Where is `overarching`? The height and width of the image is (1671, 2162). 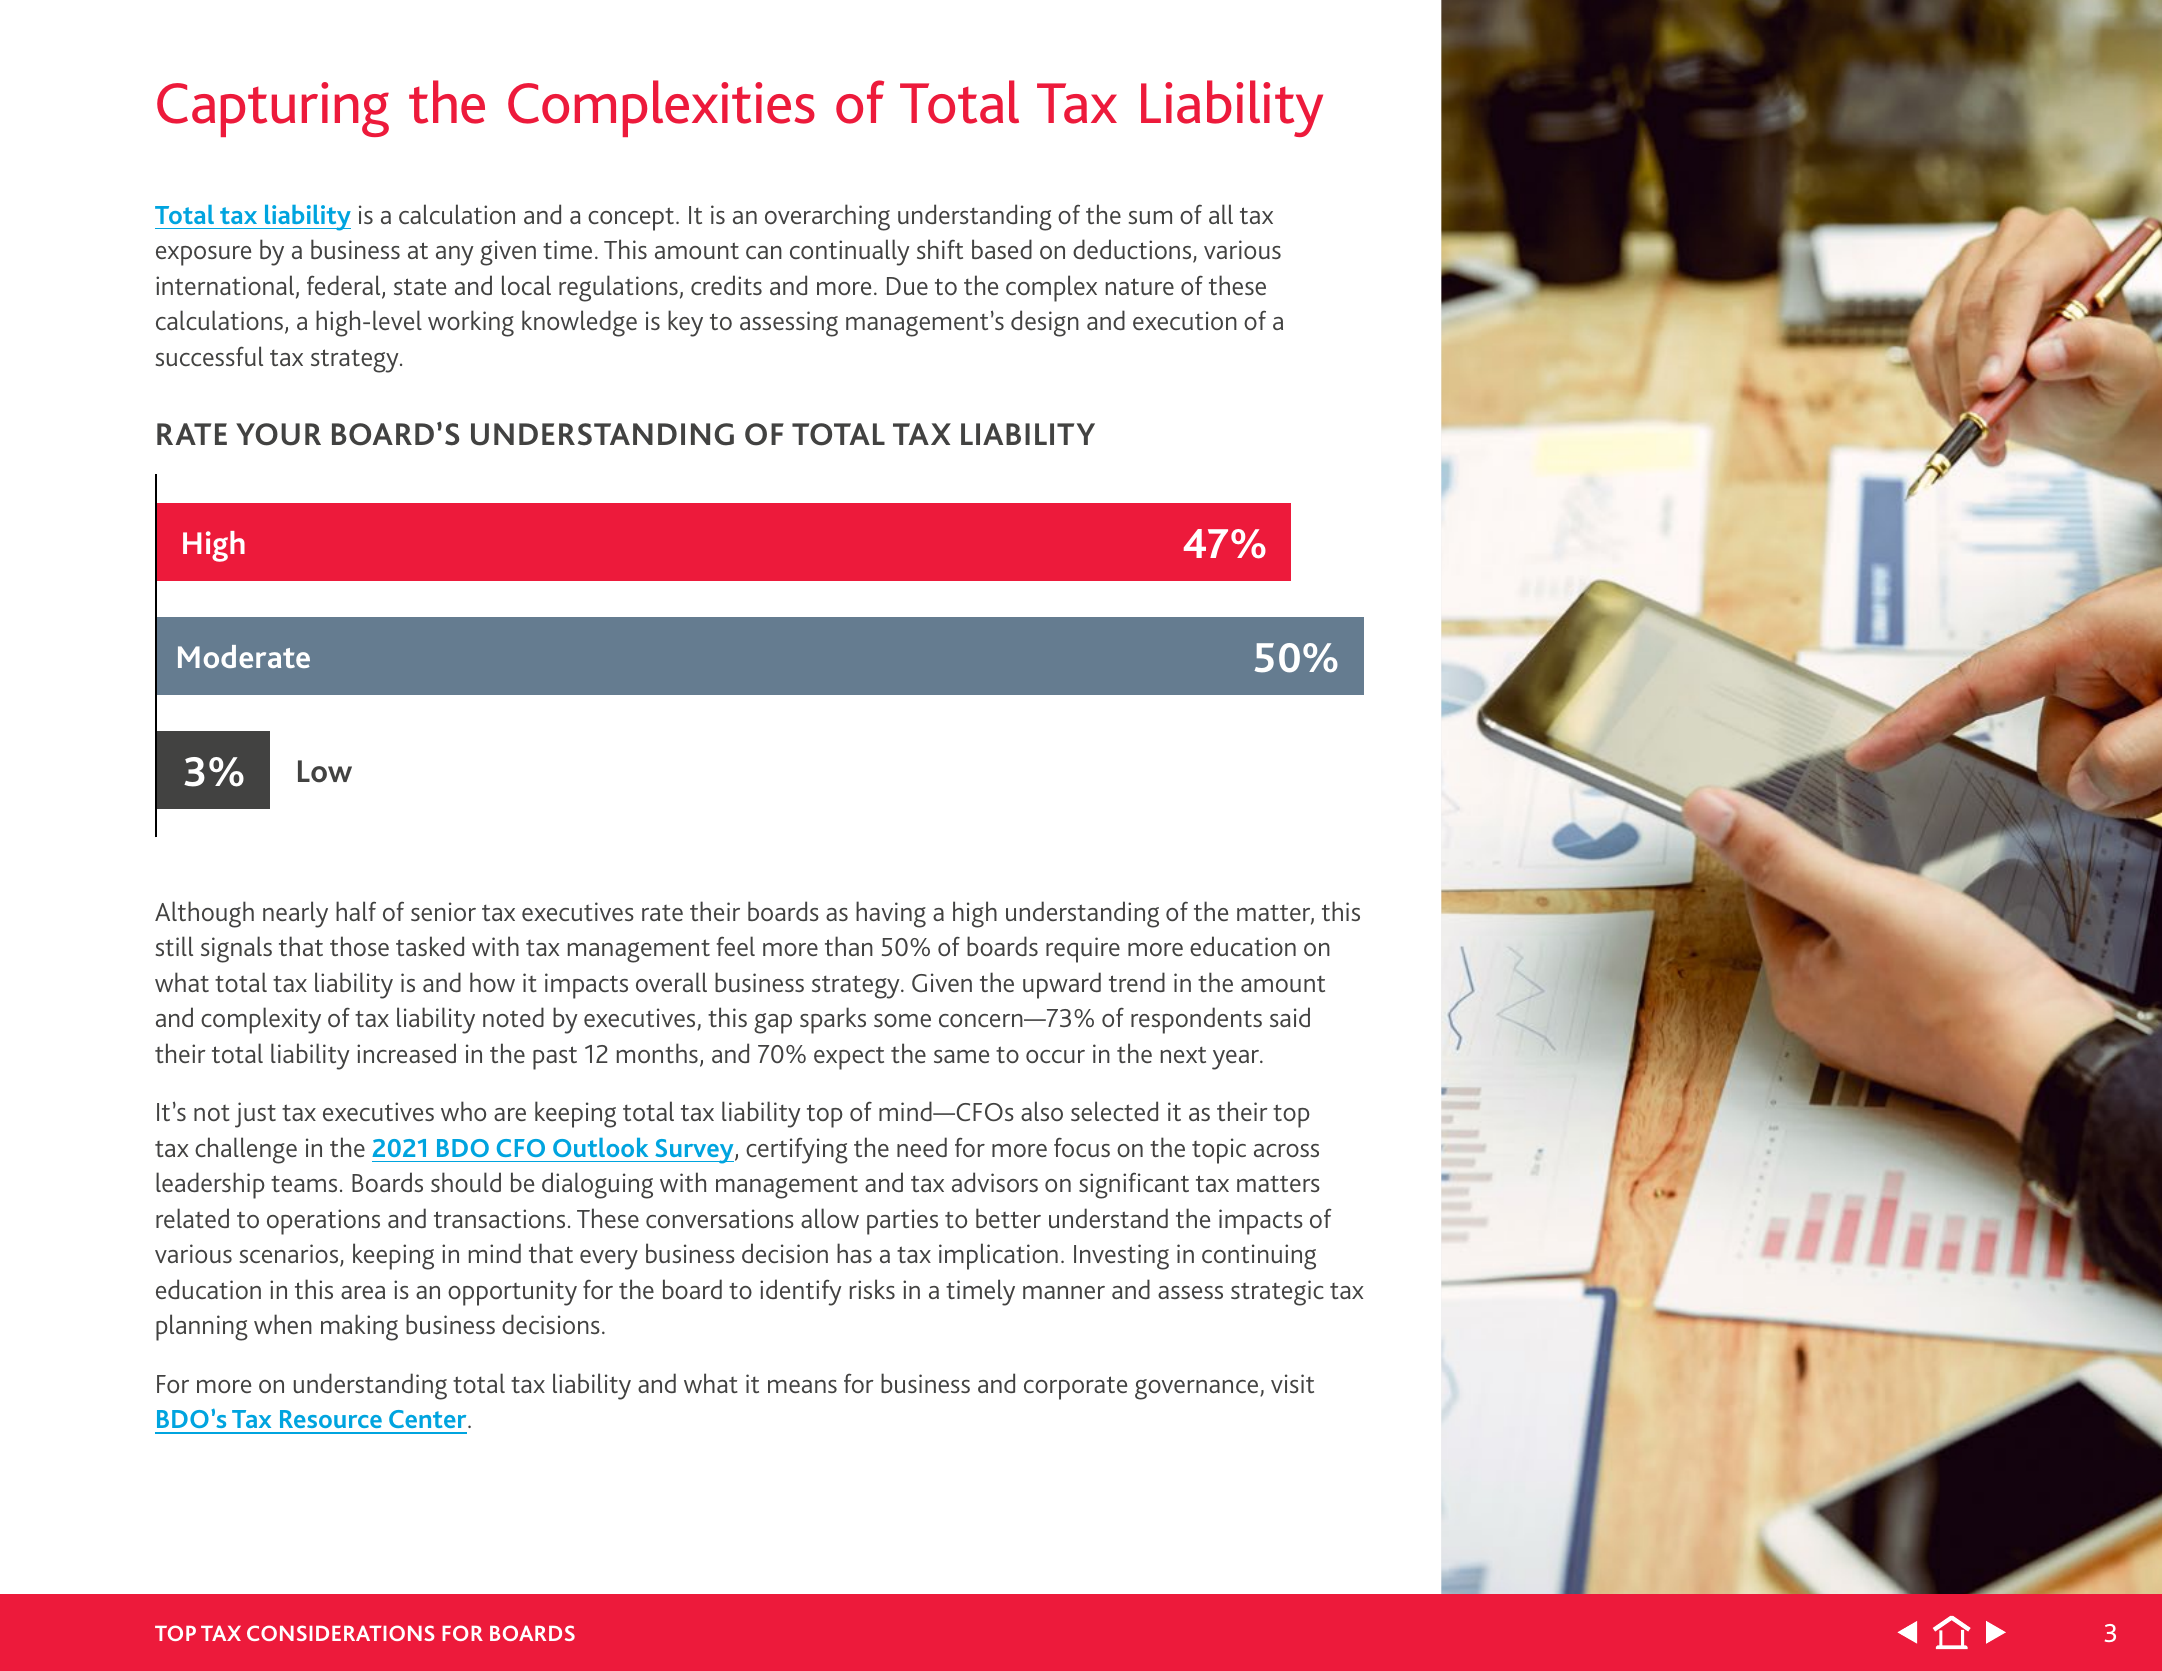
overarching is located at coordinates (827, 217).
